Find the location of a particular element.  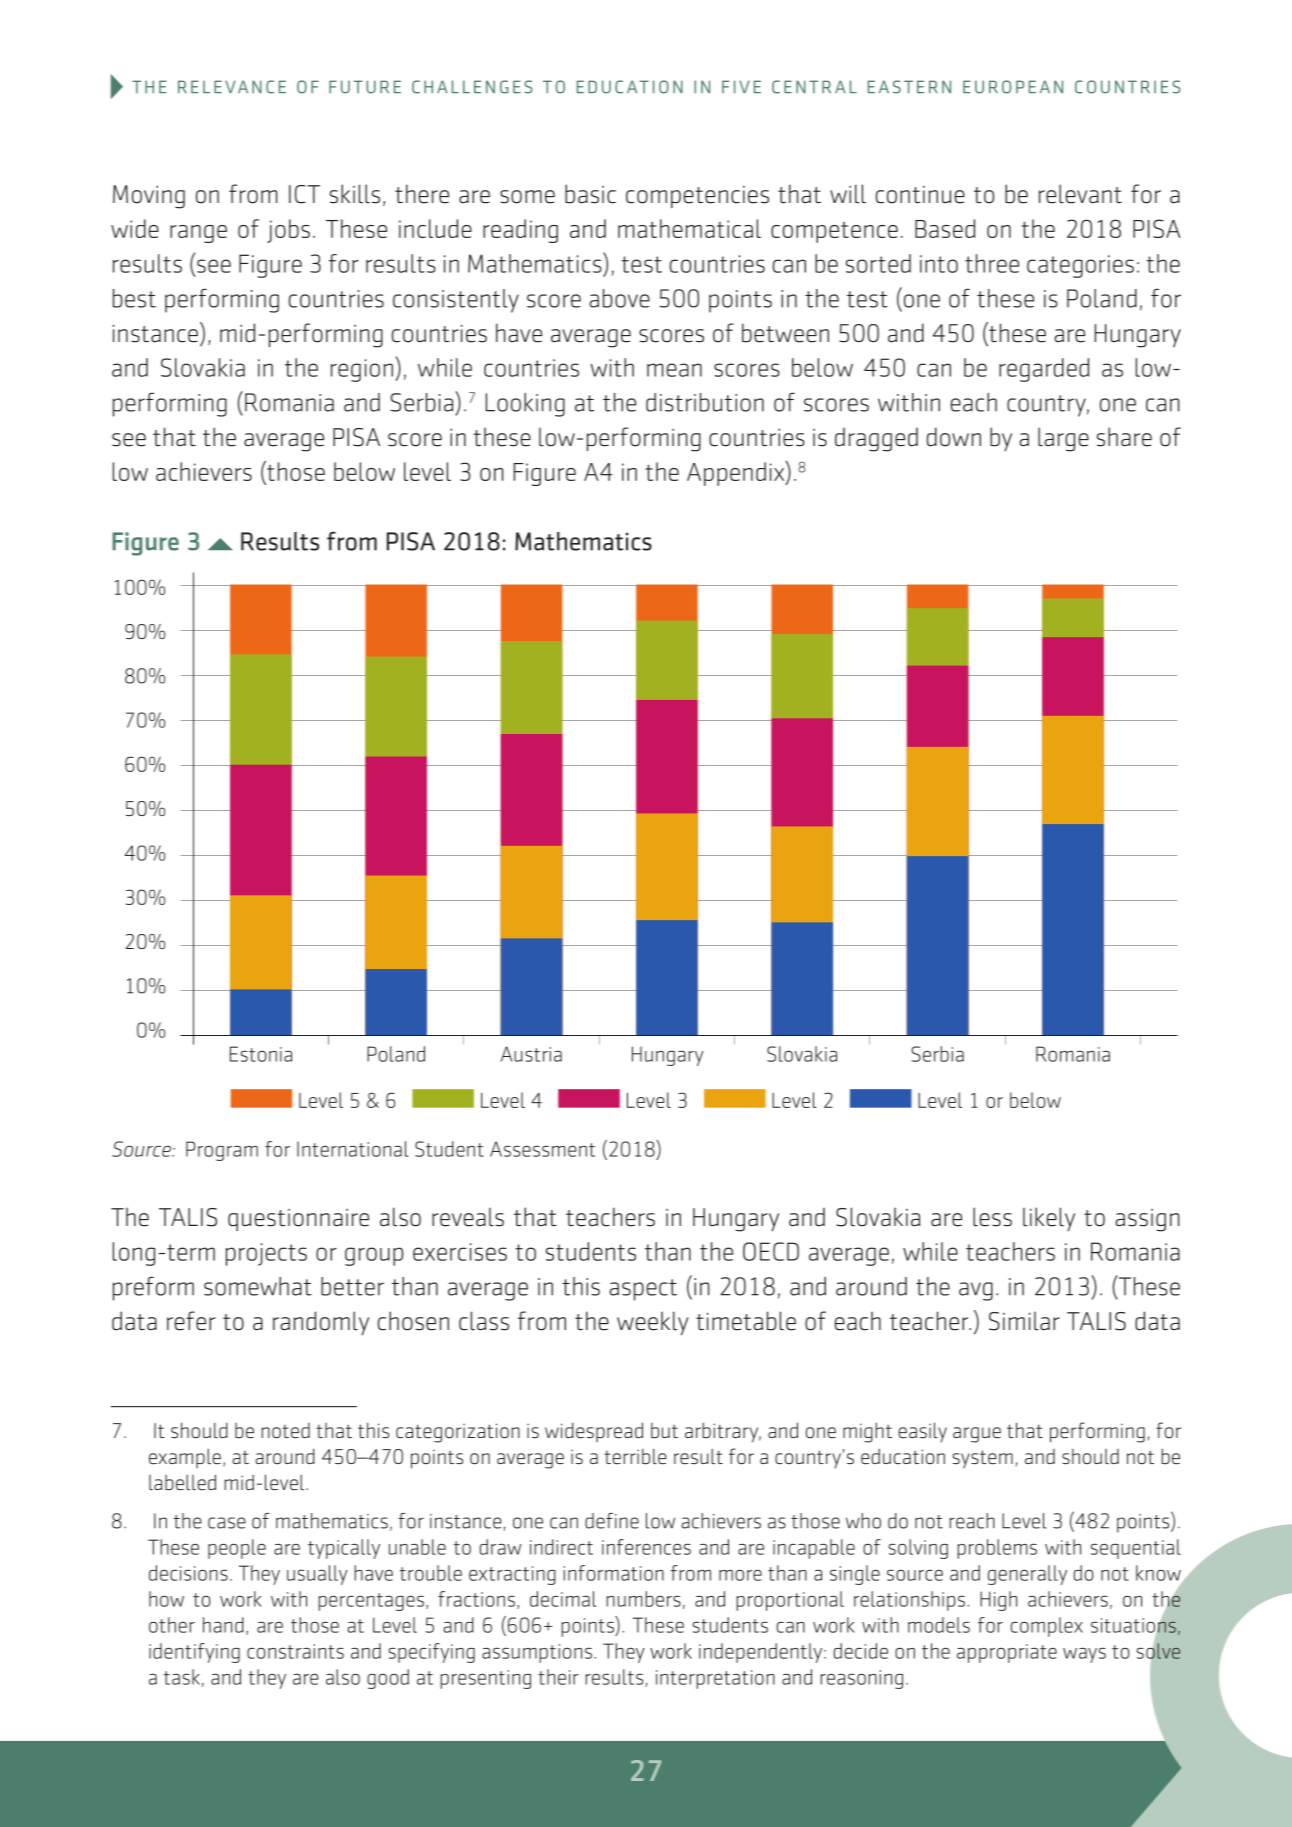

less is located at coordinates (992, 1217).
